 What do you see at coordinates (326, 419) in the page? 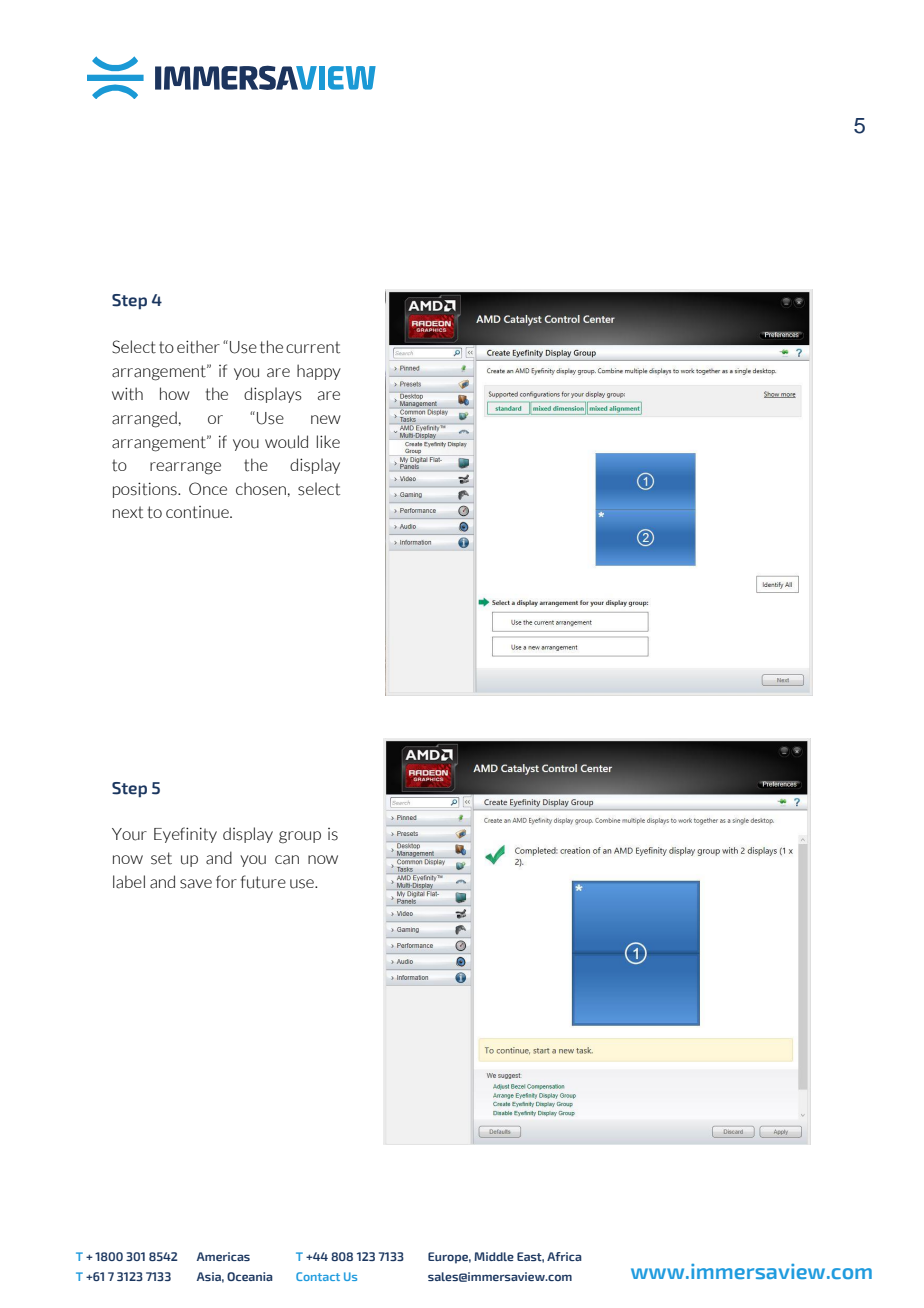
I see `new` at bounding box center [326, 419].
